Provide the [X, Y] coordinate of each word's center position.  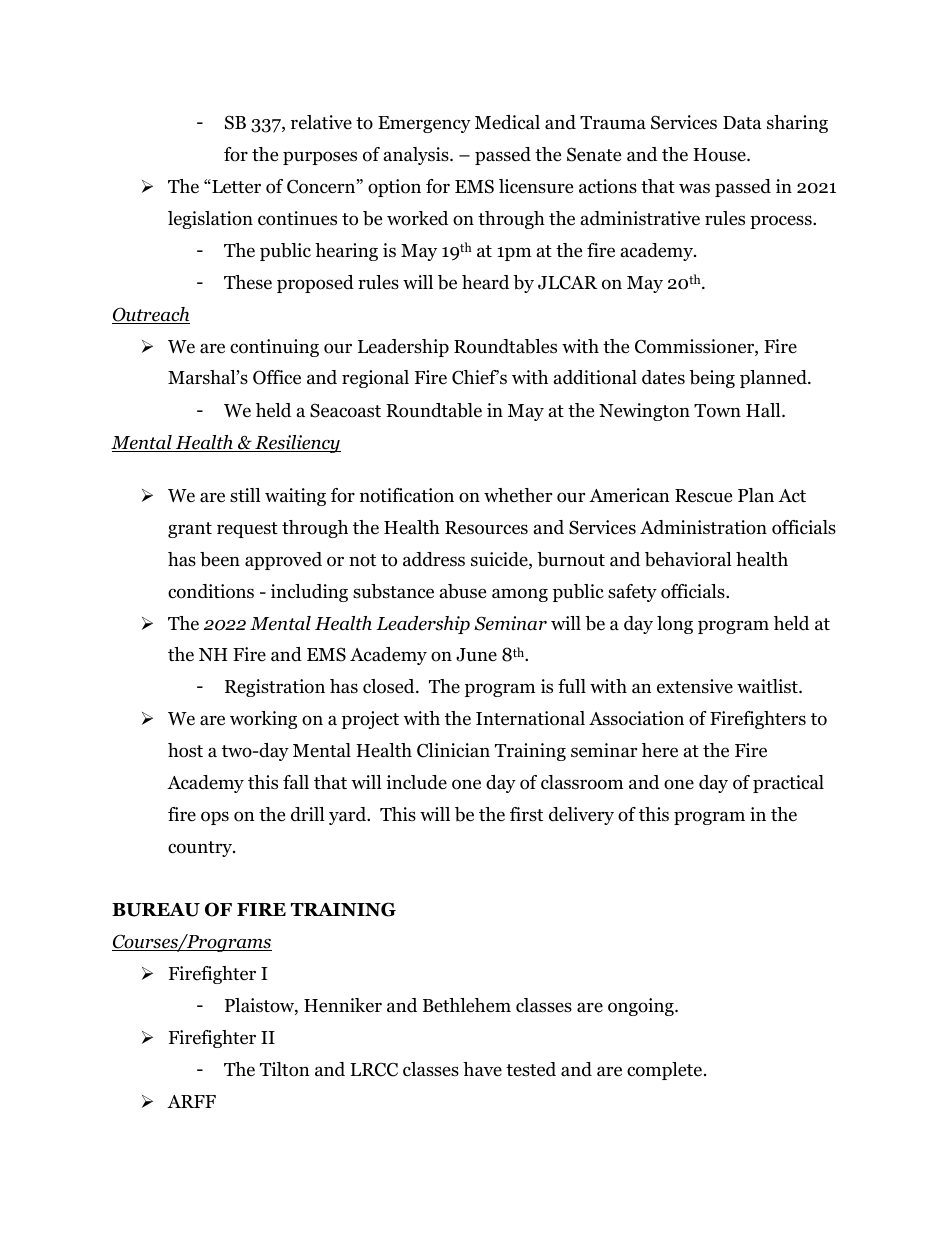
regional [375, 379]
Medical [507, 122]
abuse [463, 591]
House [720, 155]
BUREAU [156, 910]
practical [788, 784]
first [526, 814]
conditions [211, 591]
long [675, 625]
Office [277, 377]
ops [215, 818]
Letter [235, 186]
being [712, 379]
